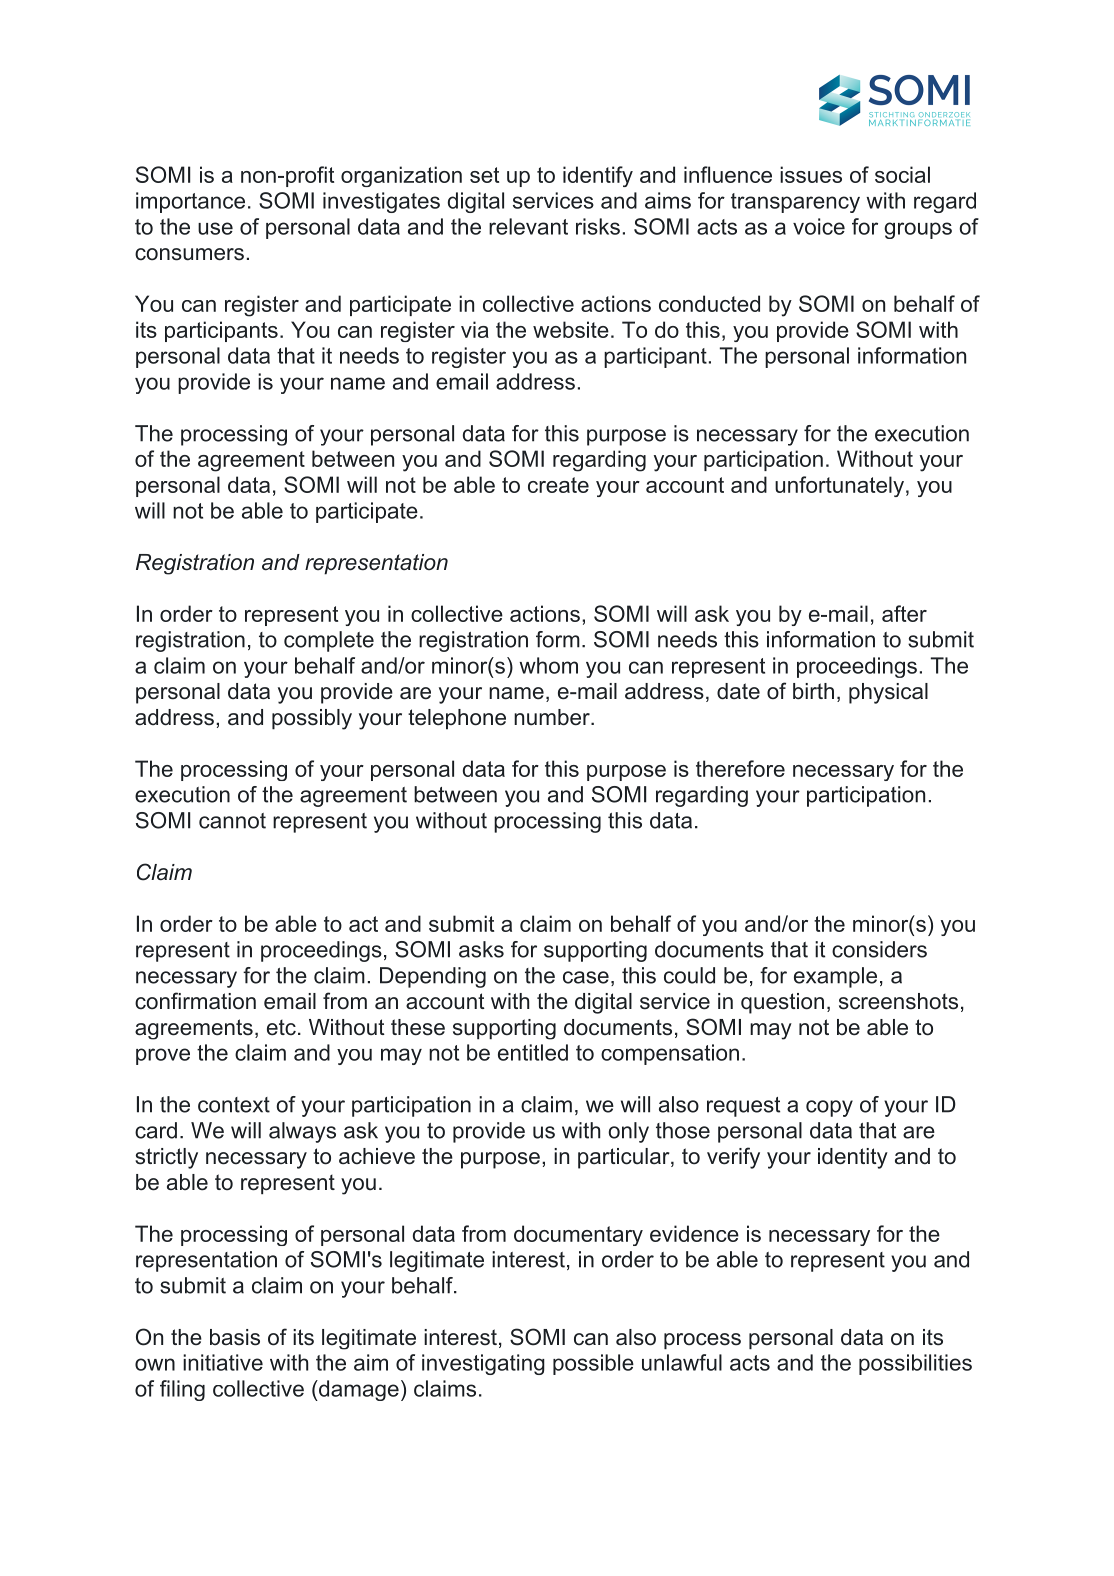 The height and width of the document is (1576, 1114). Describe the element at coordinates (829, 1108) in the document. I see `copy` at that location.
